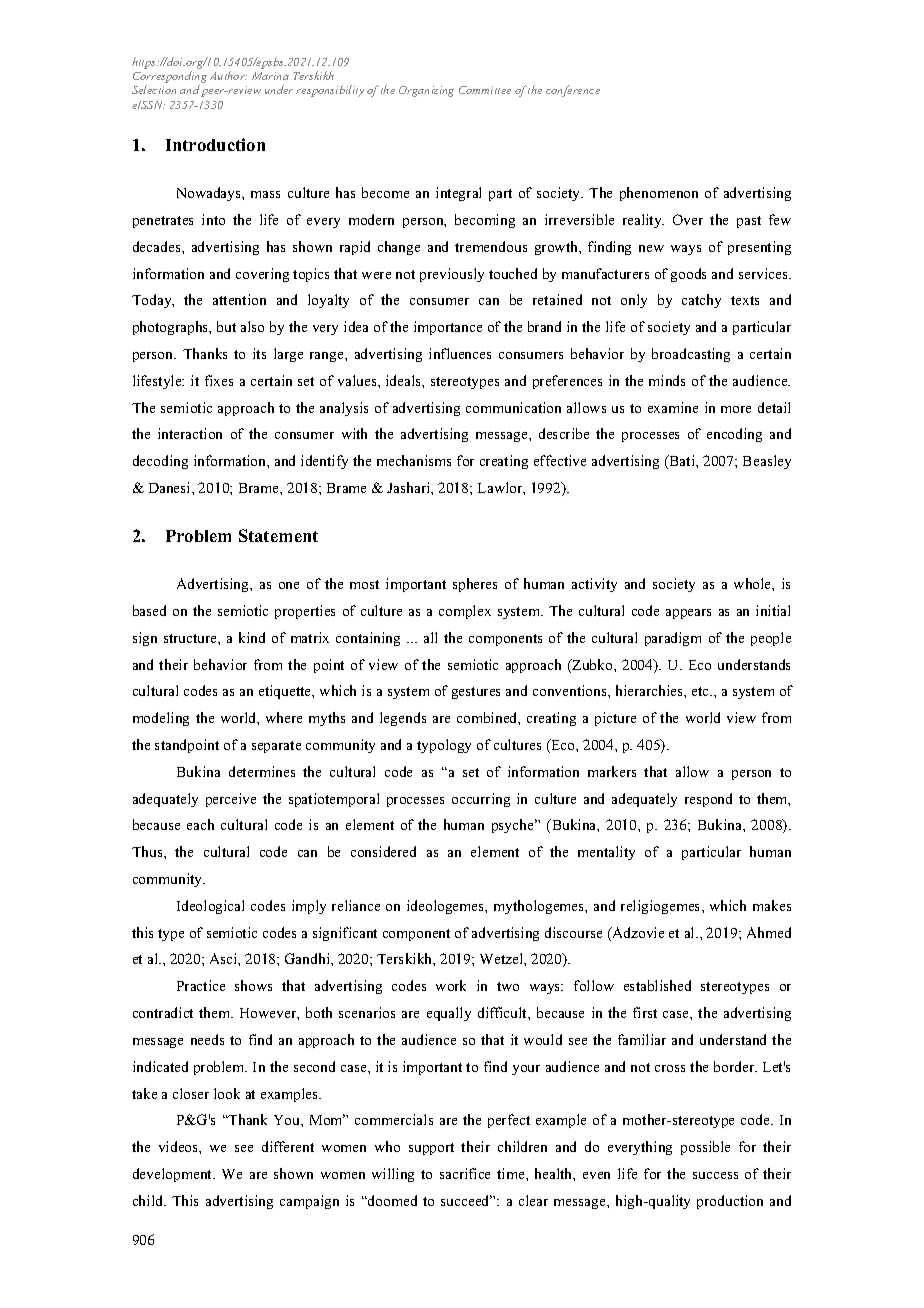 The image size is (924, 1308). I want to click on markers, so click(612, 771).
